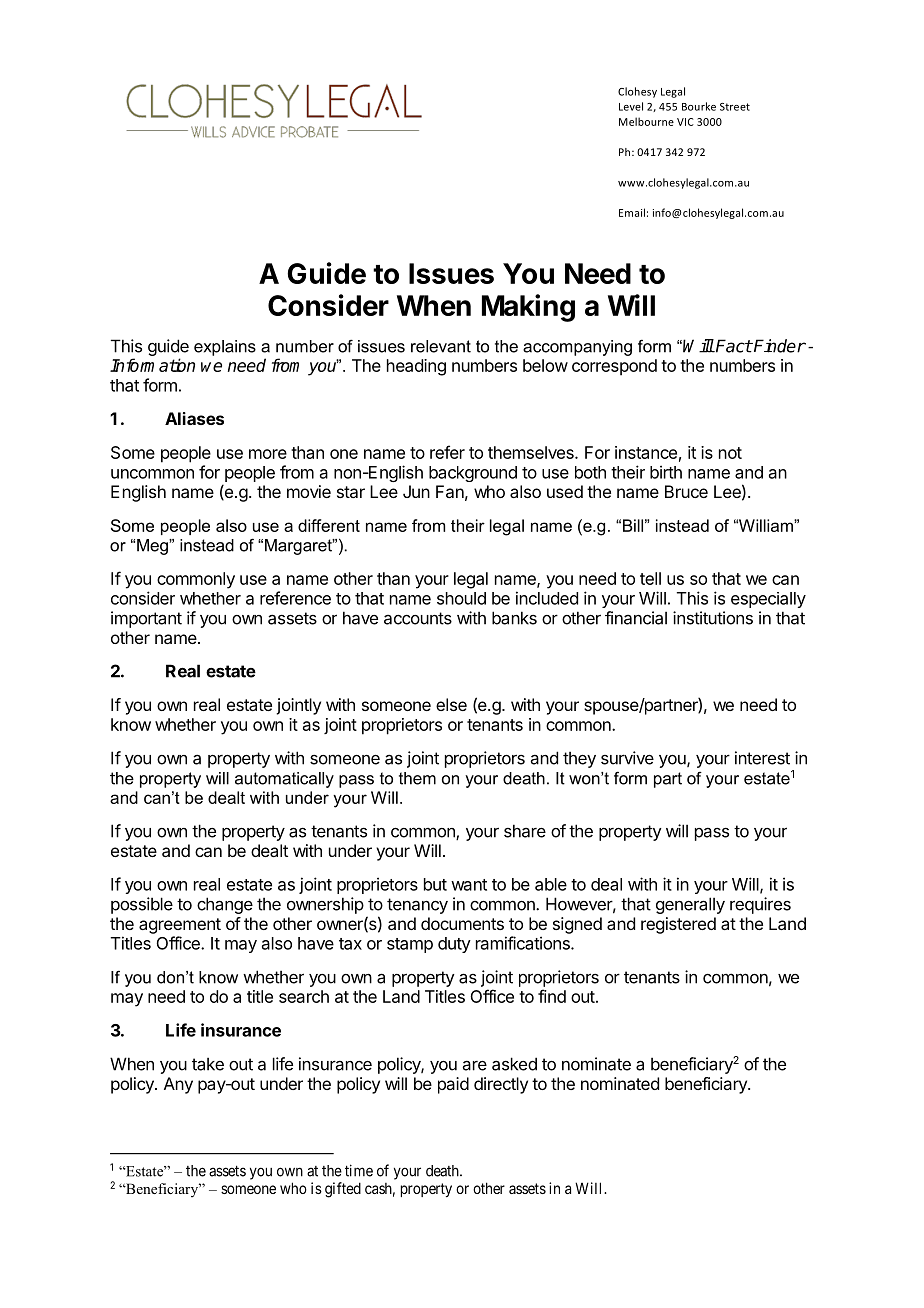 This image has width=924, height=1308. Describe the element at coordinates (146, 619) in the image. I see `important` at that location.
